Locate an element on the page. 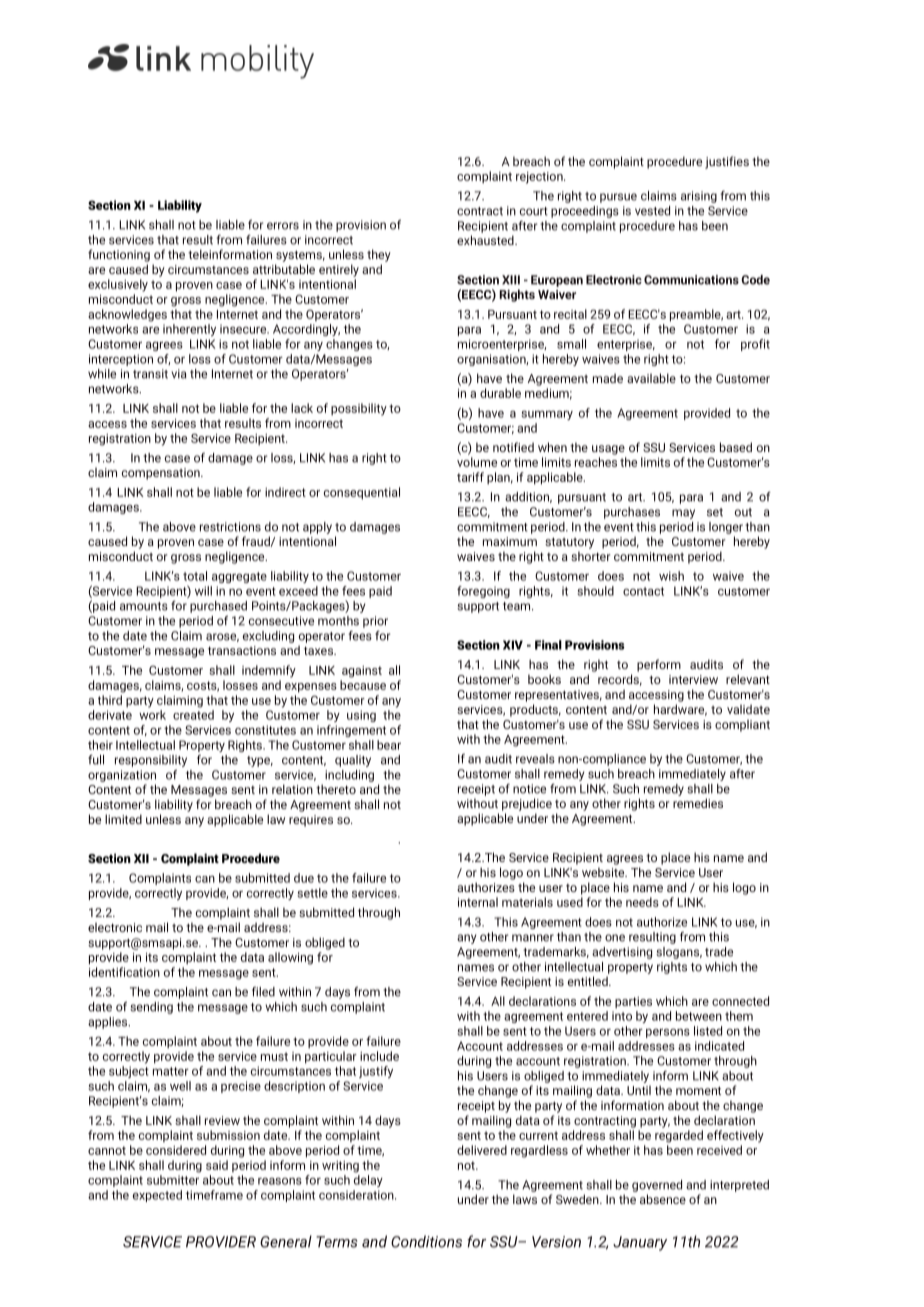 The height and width of the image is (1307, 924). Conditions is located at coordinates (426, 1241).
